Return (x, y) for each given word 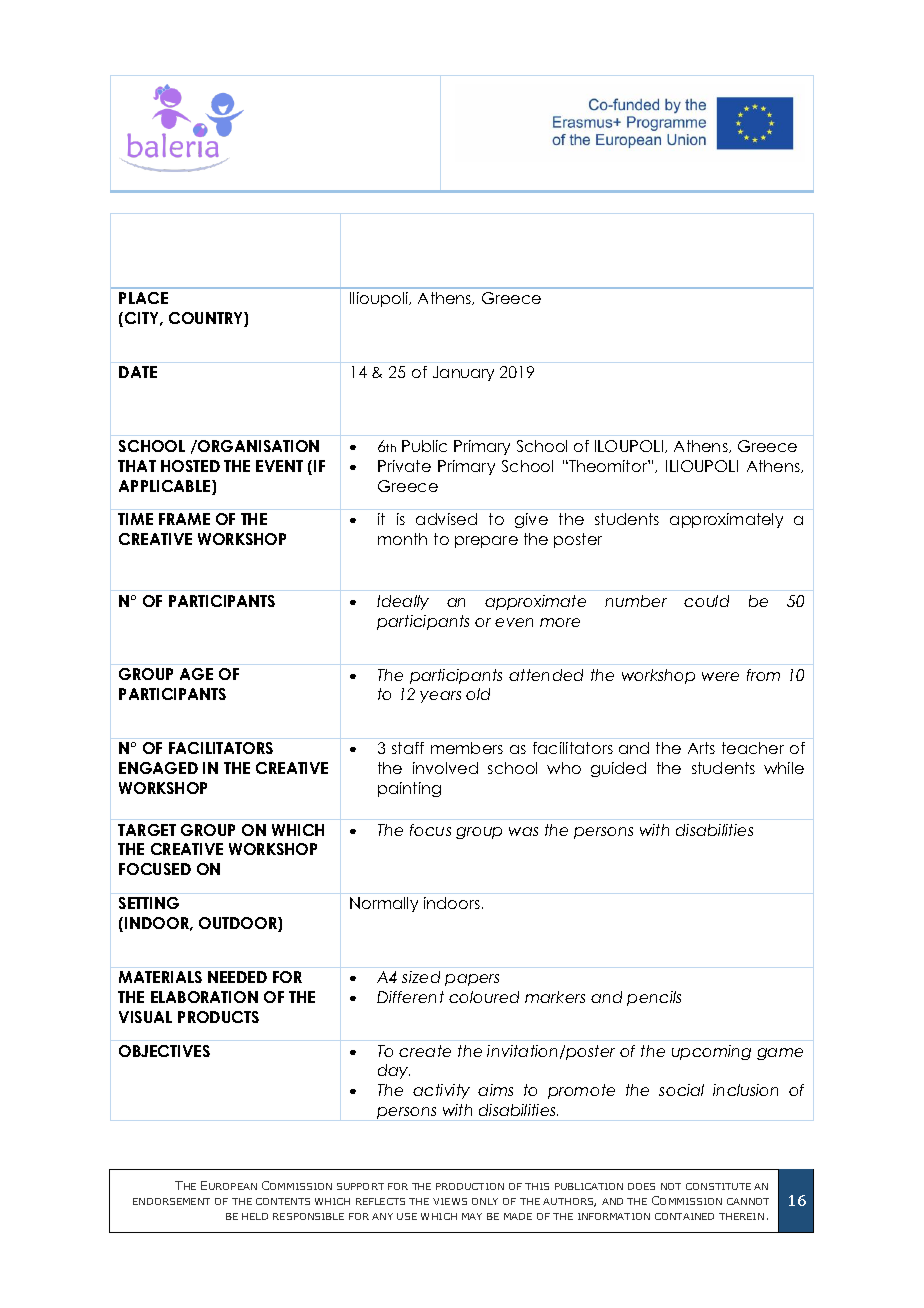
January (463, 373)
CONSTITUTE (718, 1186)
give (531, 520)
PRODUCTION (470, 1186)
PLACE (143, 298)
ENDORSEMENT (171, 1201)
